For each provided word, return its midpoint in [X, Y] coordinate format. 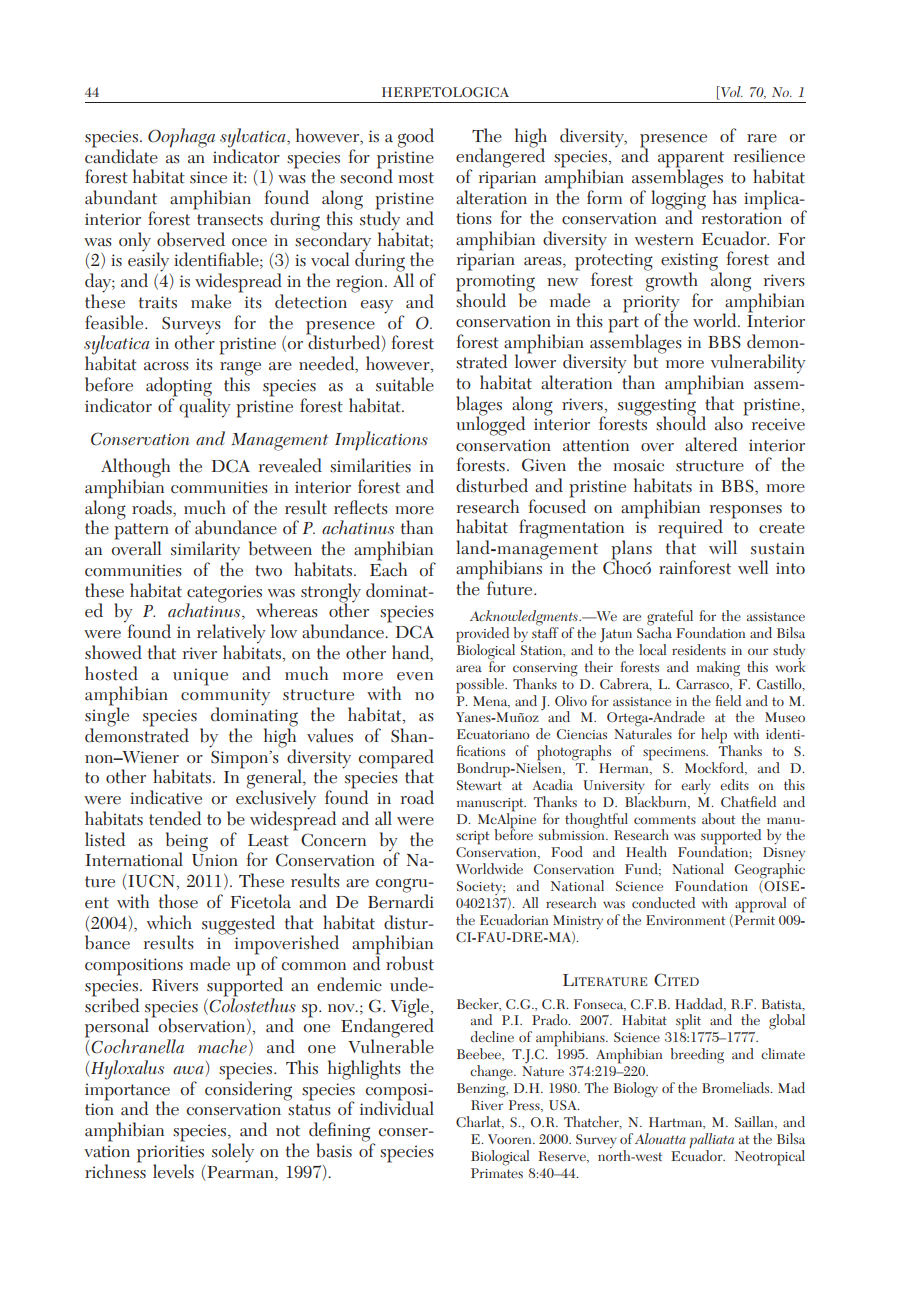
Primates [497, 1171]
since [208, 177]
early [696, 786]
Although [135, 469]
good [416, 138]
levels [173, 1171]
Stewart [479, 785]
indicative [166, 797]
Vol [731, 93]
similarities [370, 465]
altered [711, 444]
